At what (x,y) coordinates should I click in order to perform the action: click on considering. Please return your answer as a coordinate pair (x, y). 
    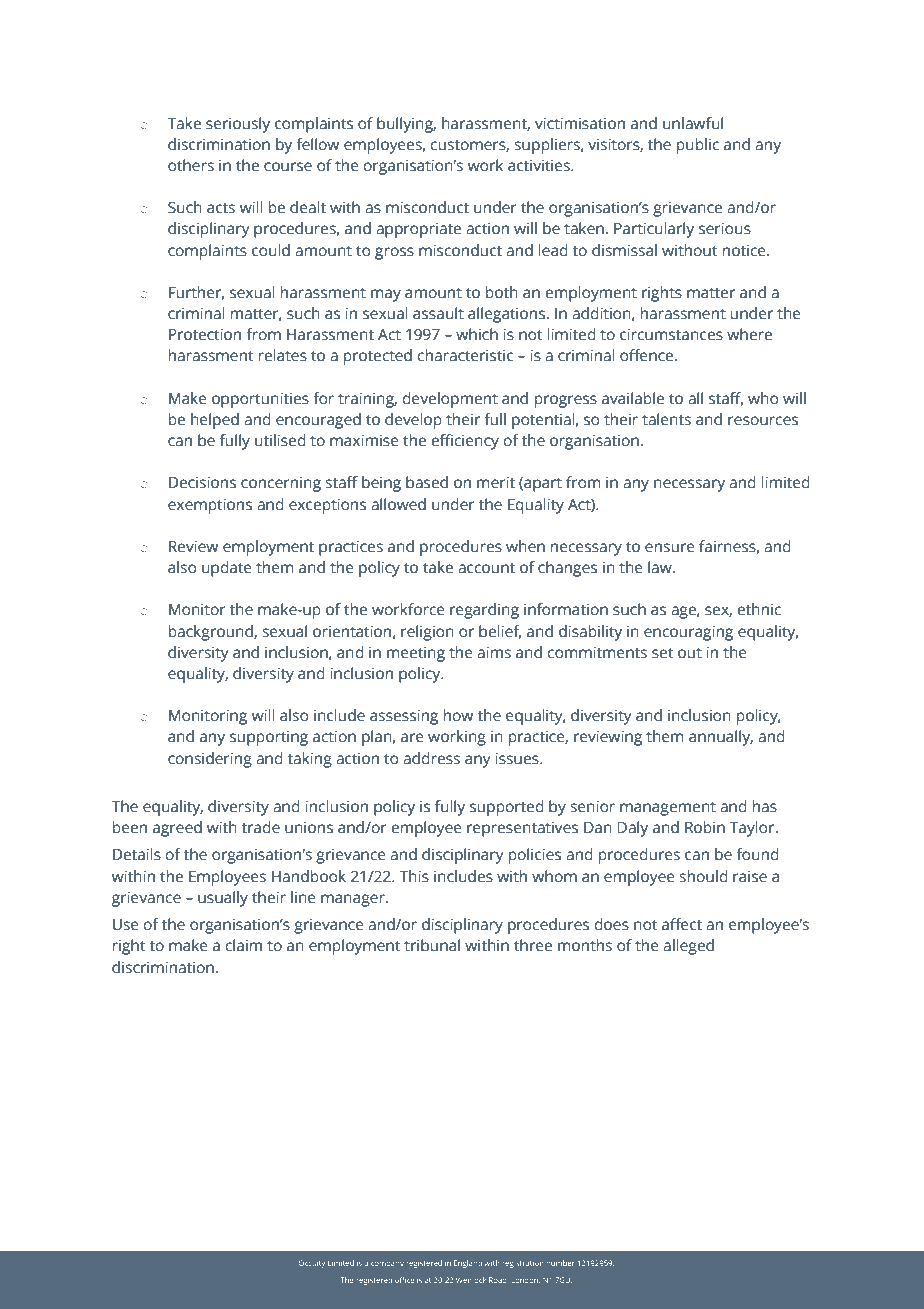
    Looking at the image, I should click on (210, 760).
